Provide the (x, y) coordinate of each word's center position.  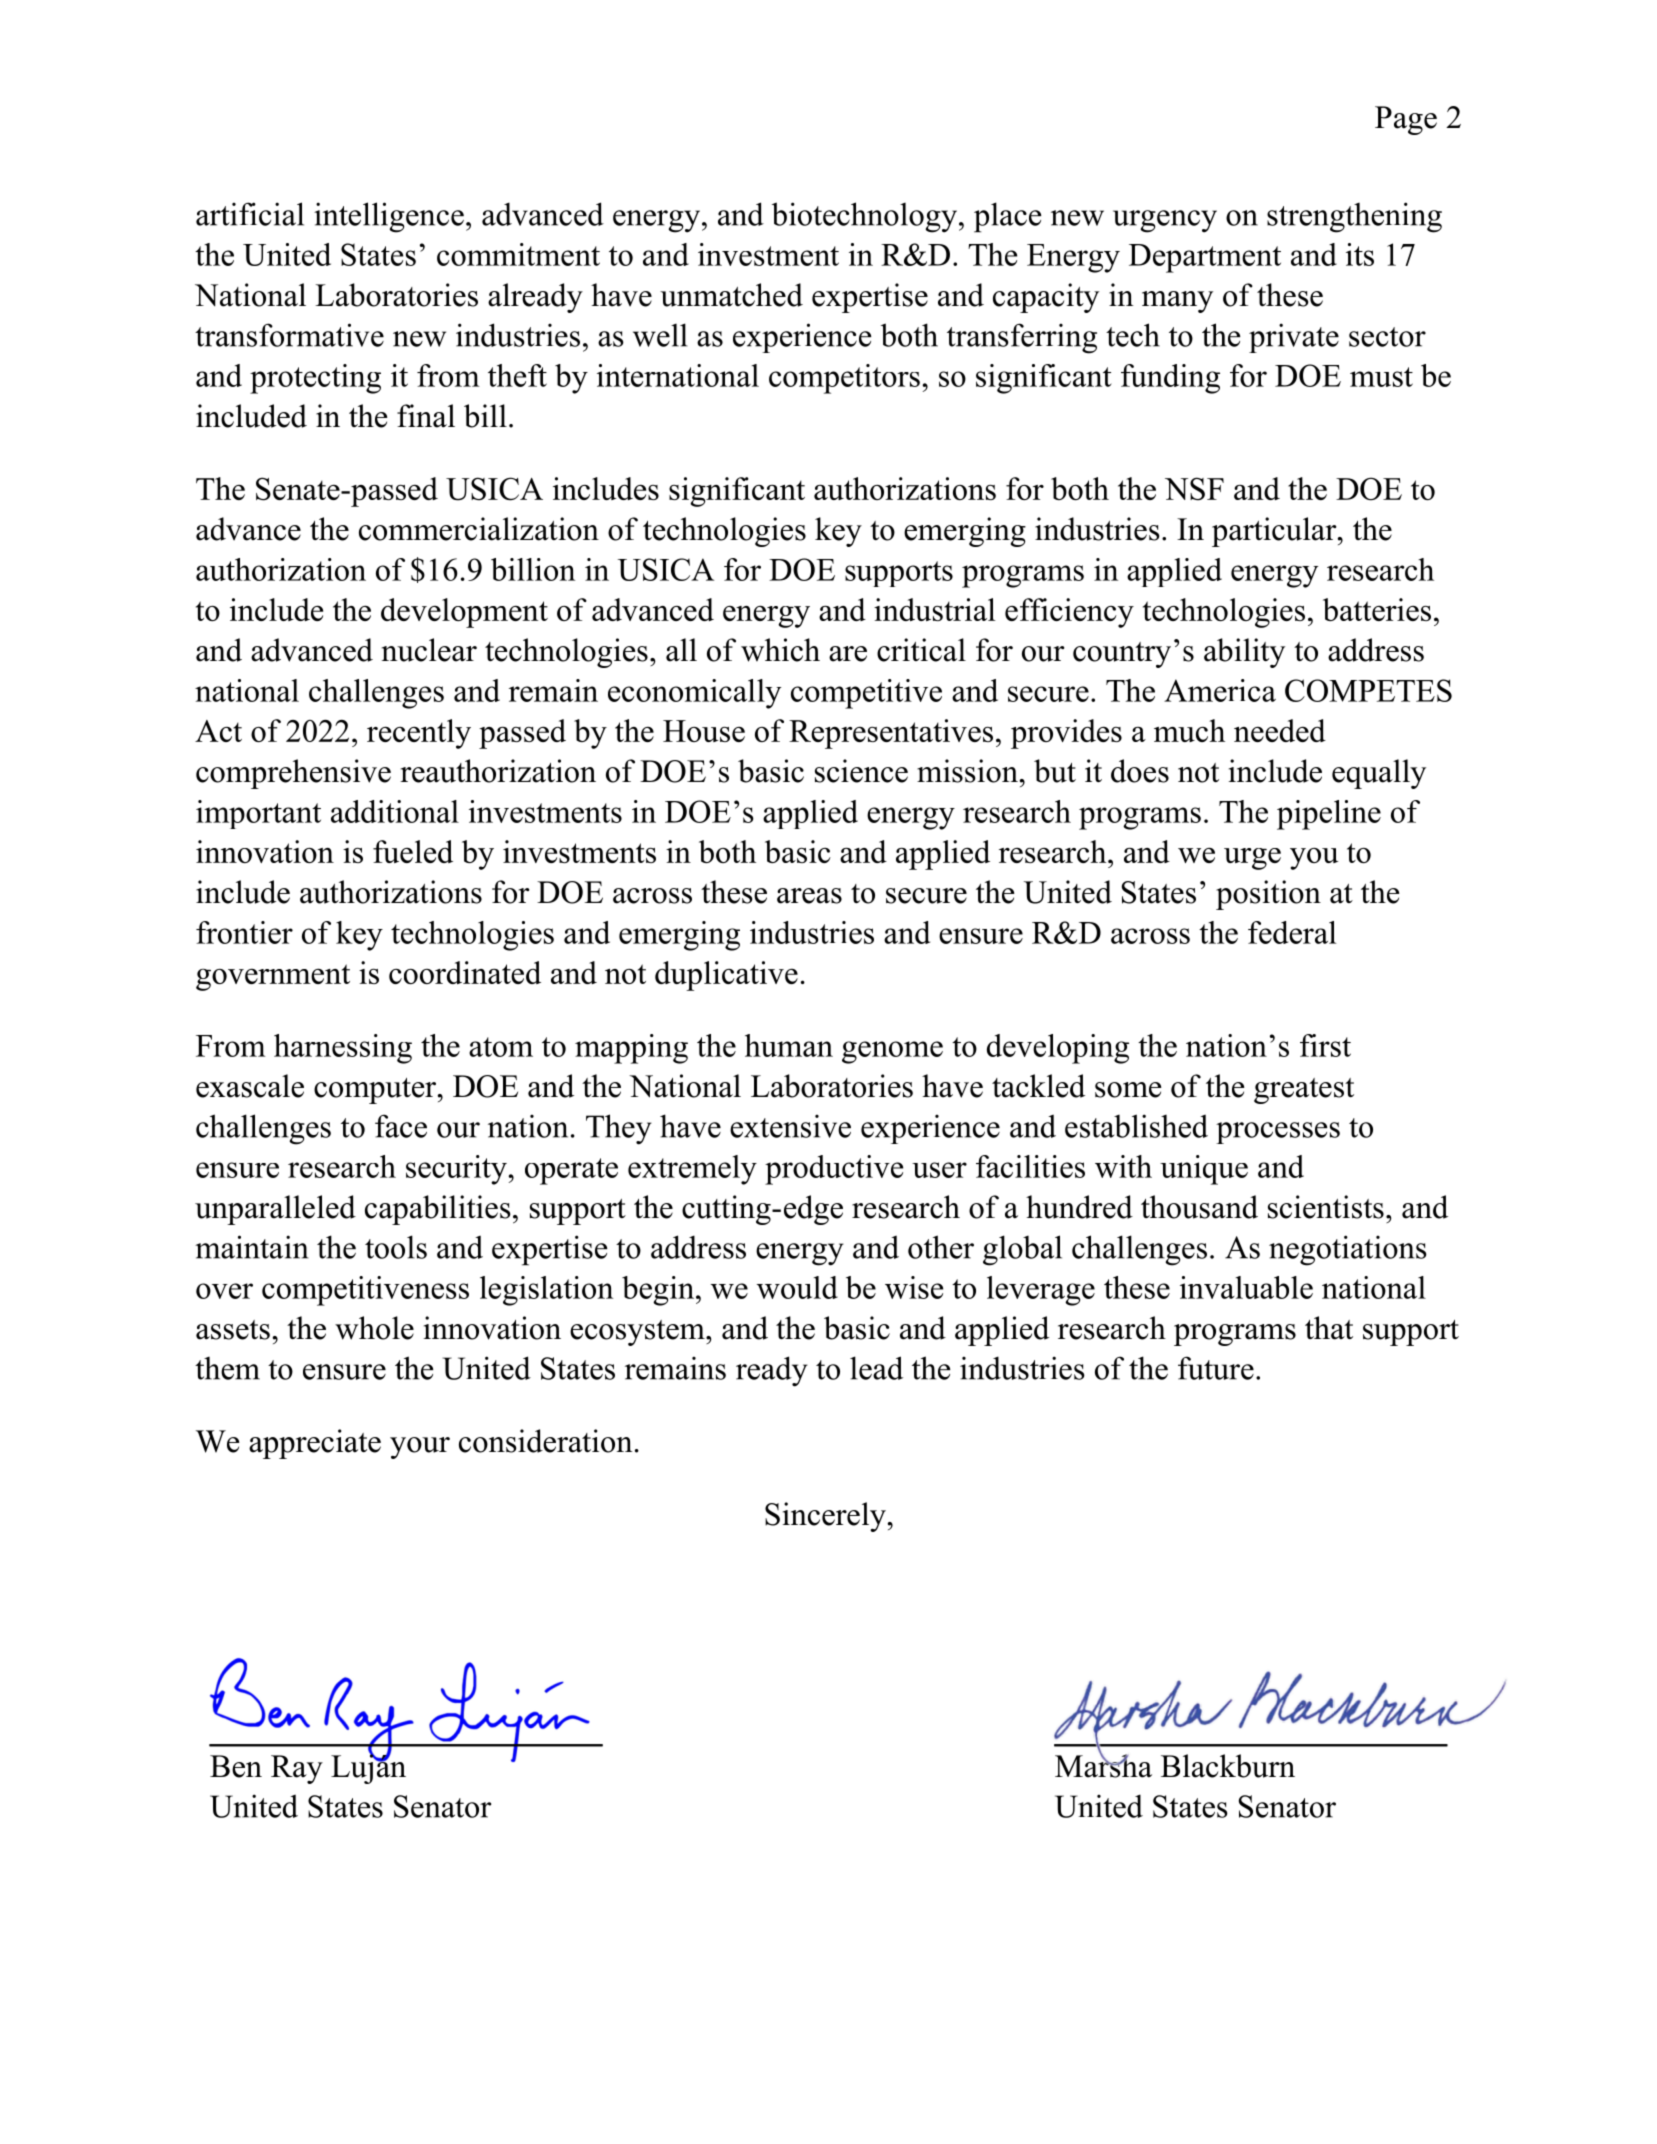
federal (1292, 932)
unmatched (731, 295)
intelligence (389, 217)
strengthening (1354, 217)
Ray (297, 1769)
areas (809, 896)
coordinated (465, 972)
